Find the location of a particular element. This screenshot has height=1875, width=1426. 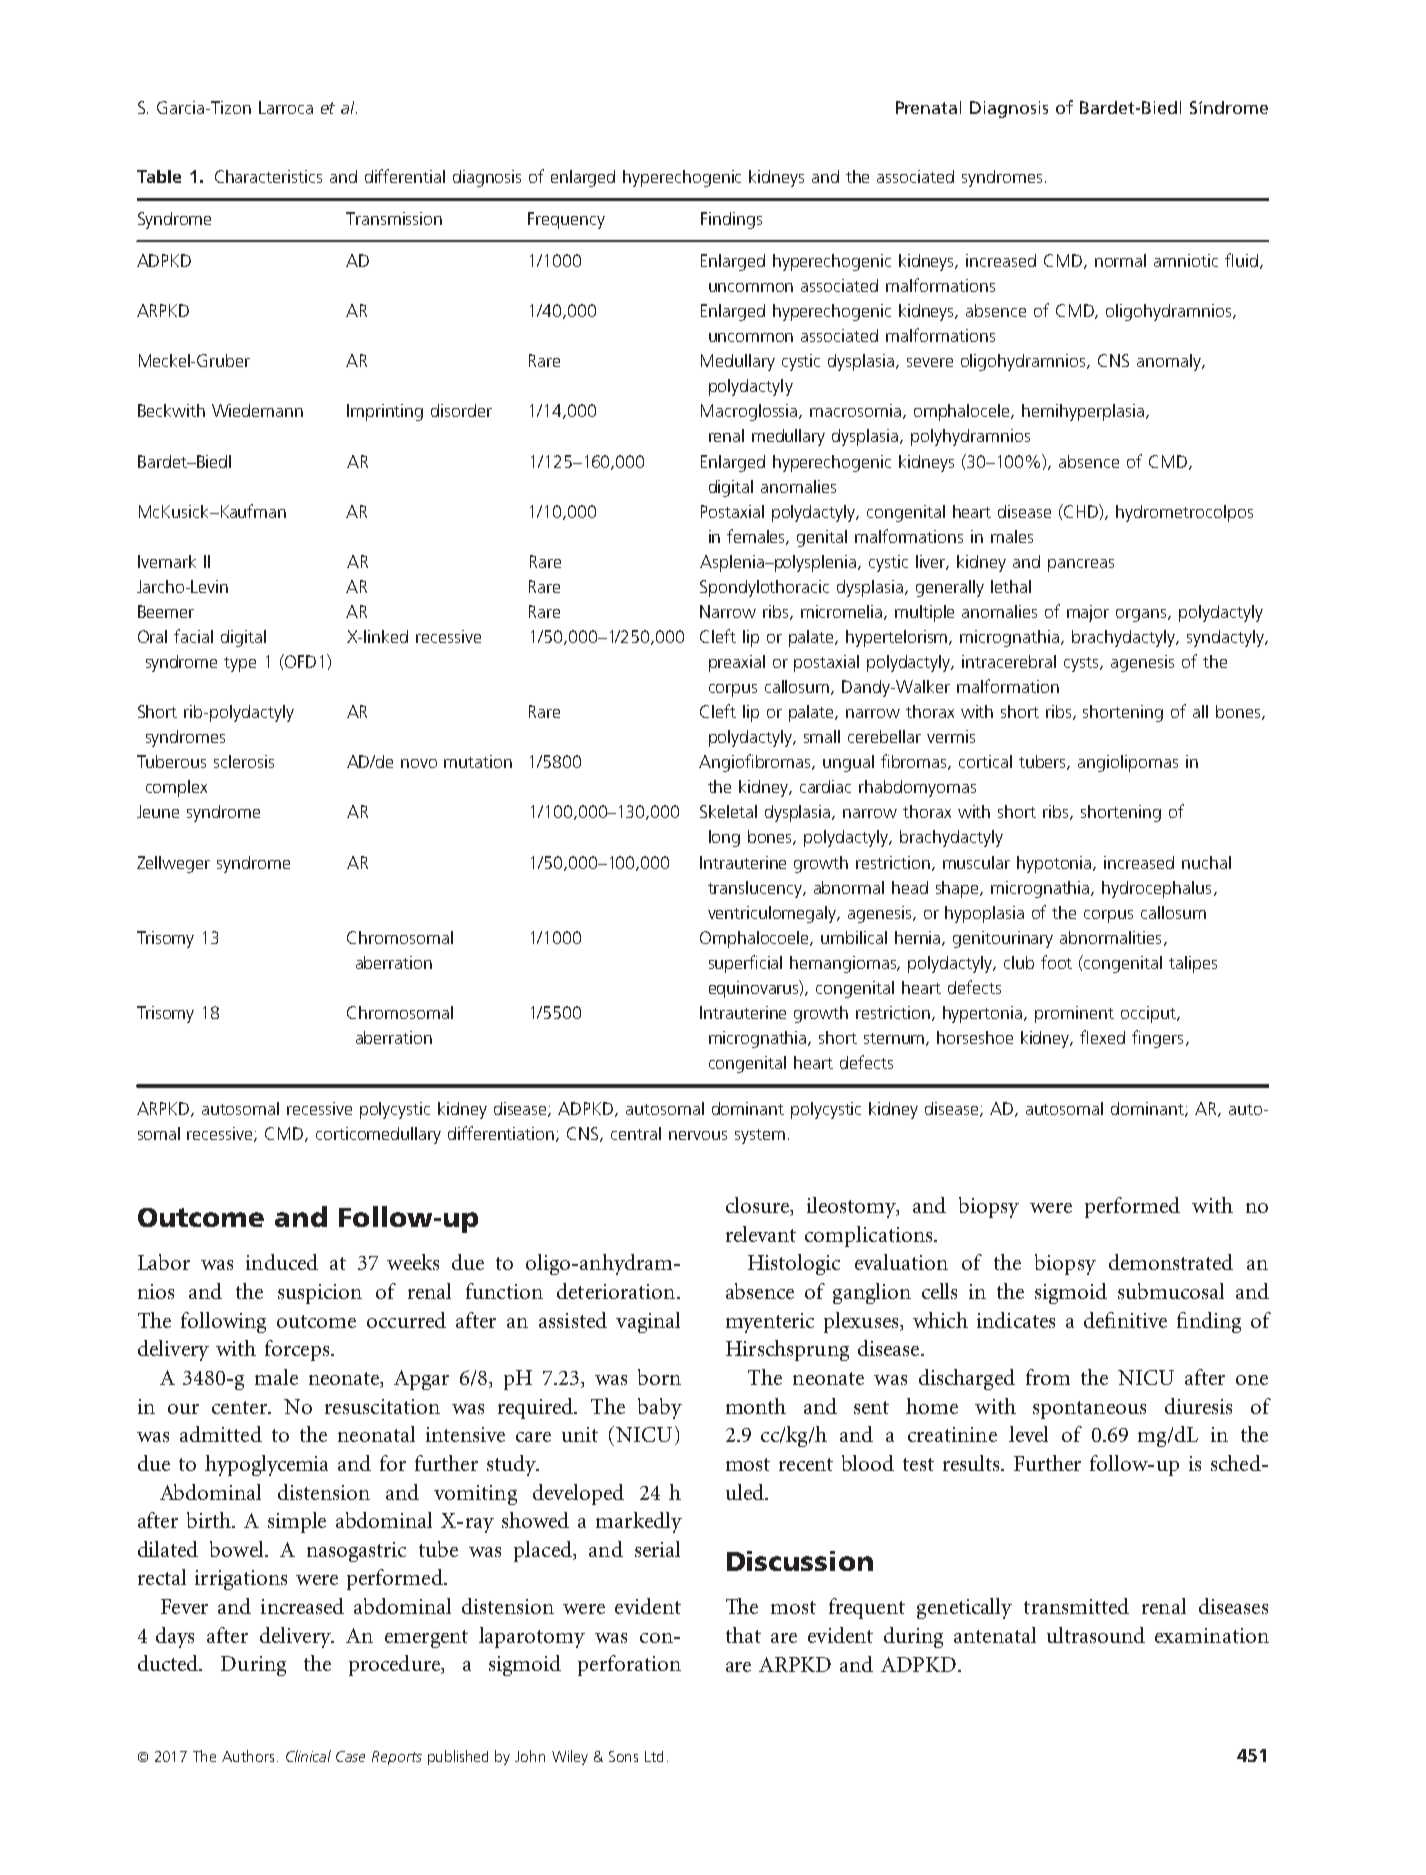

foot is located at coordinates (1056, 962).
